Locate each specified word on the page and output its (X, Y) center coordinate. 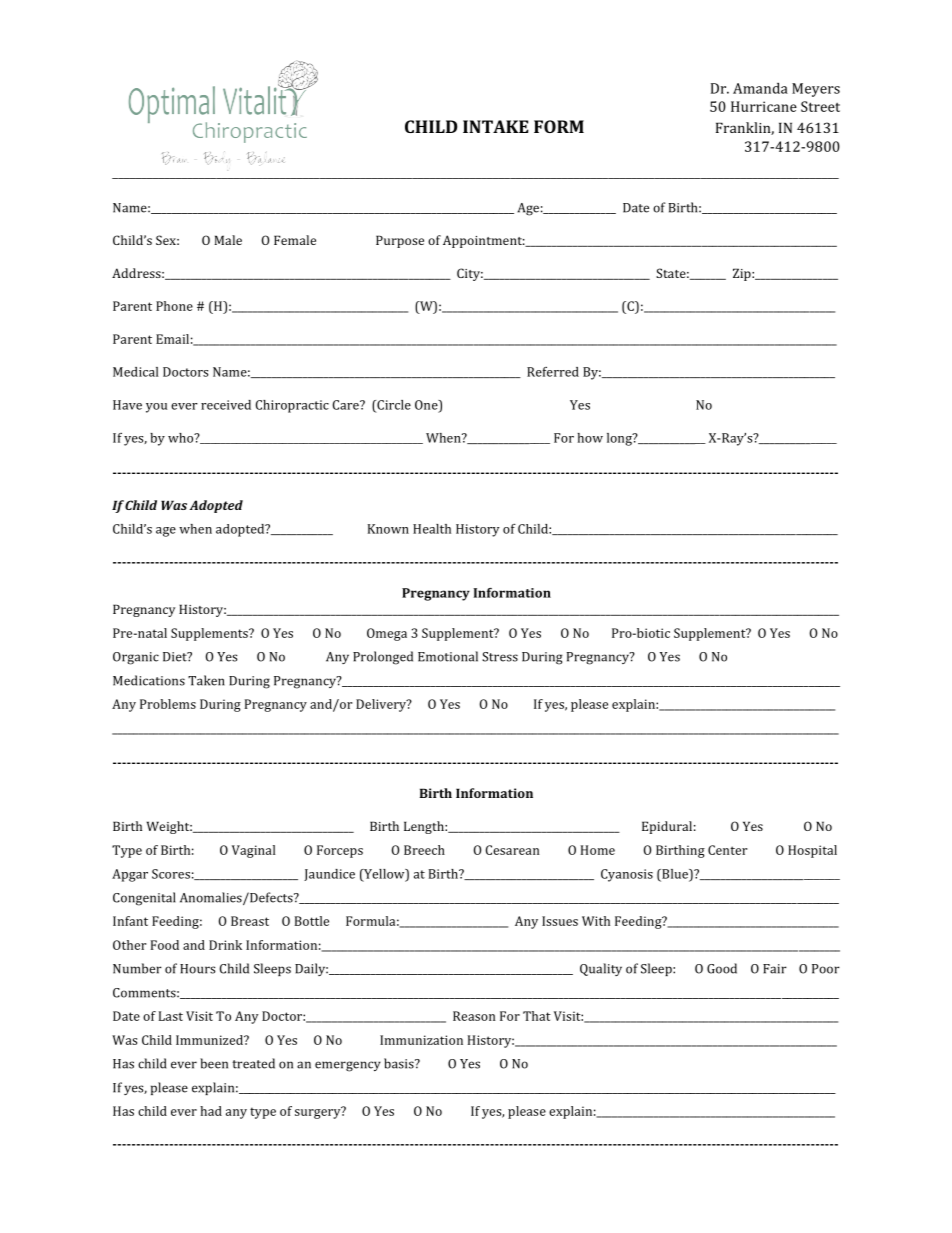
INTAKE (496, 126)
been (214, 1063)
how (590, 438)
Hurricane (764, 106)
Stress (500, 657)
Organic (136, 658)
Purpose (400, 241)
